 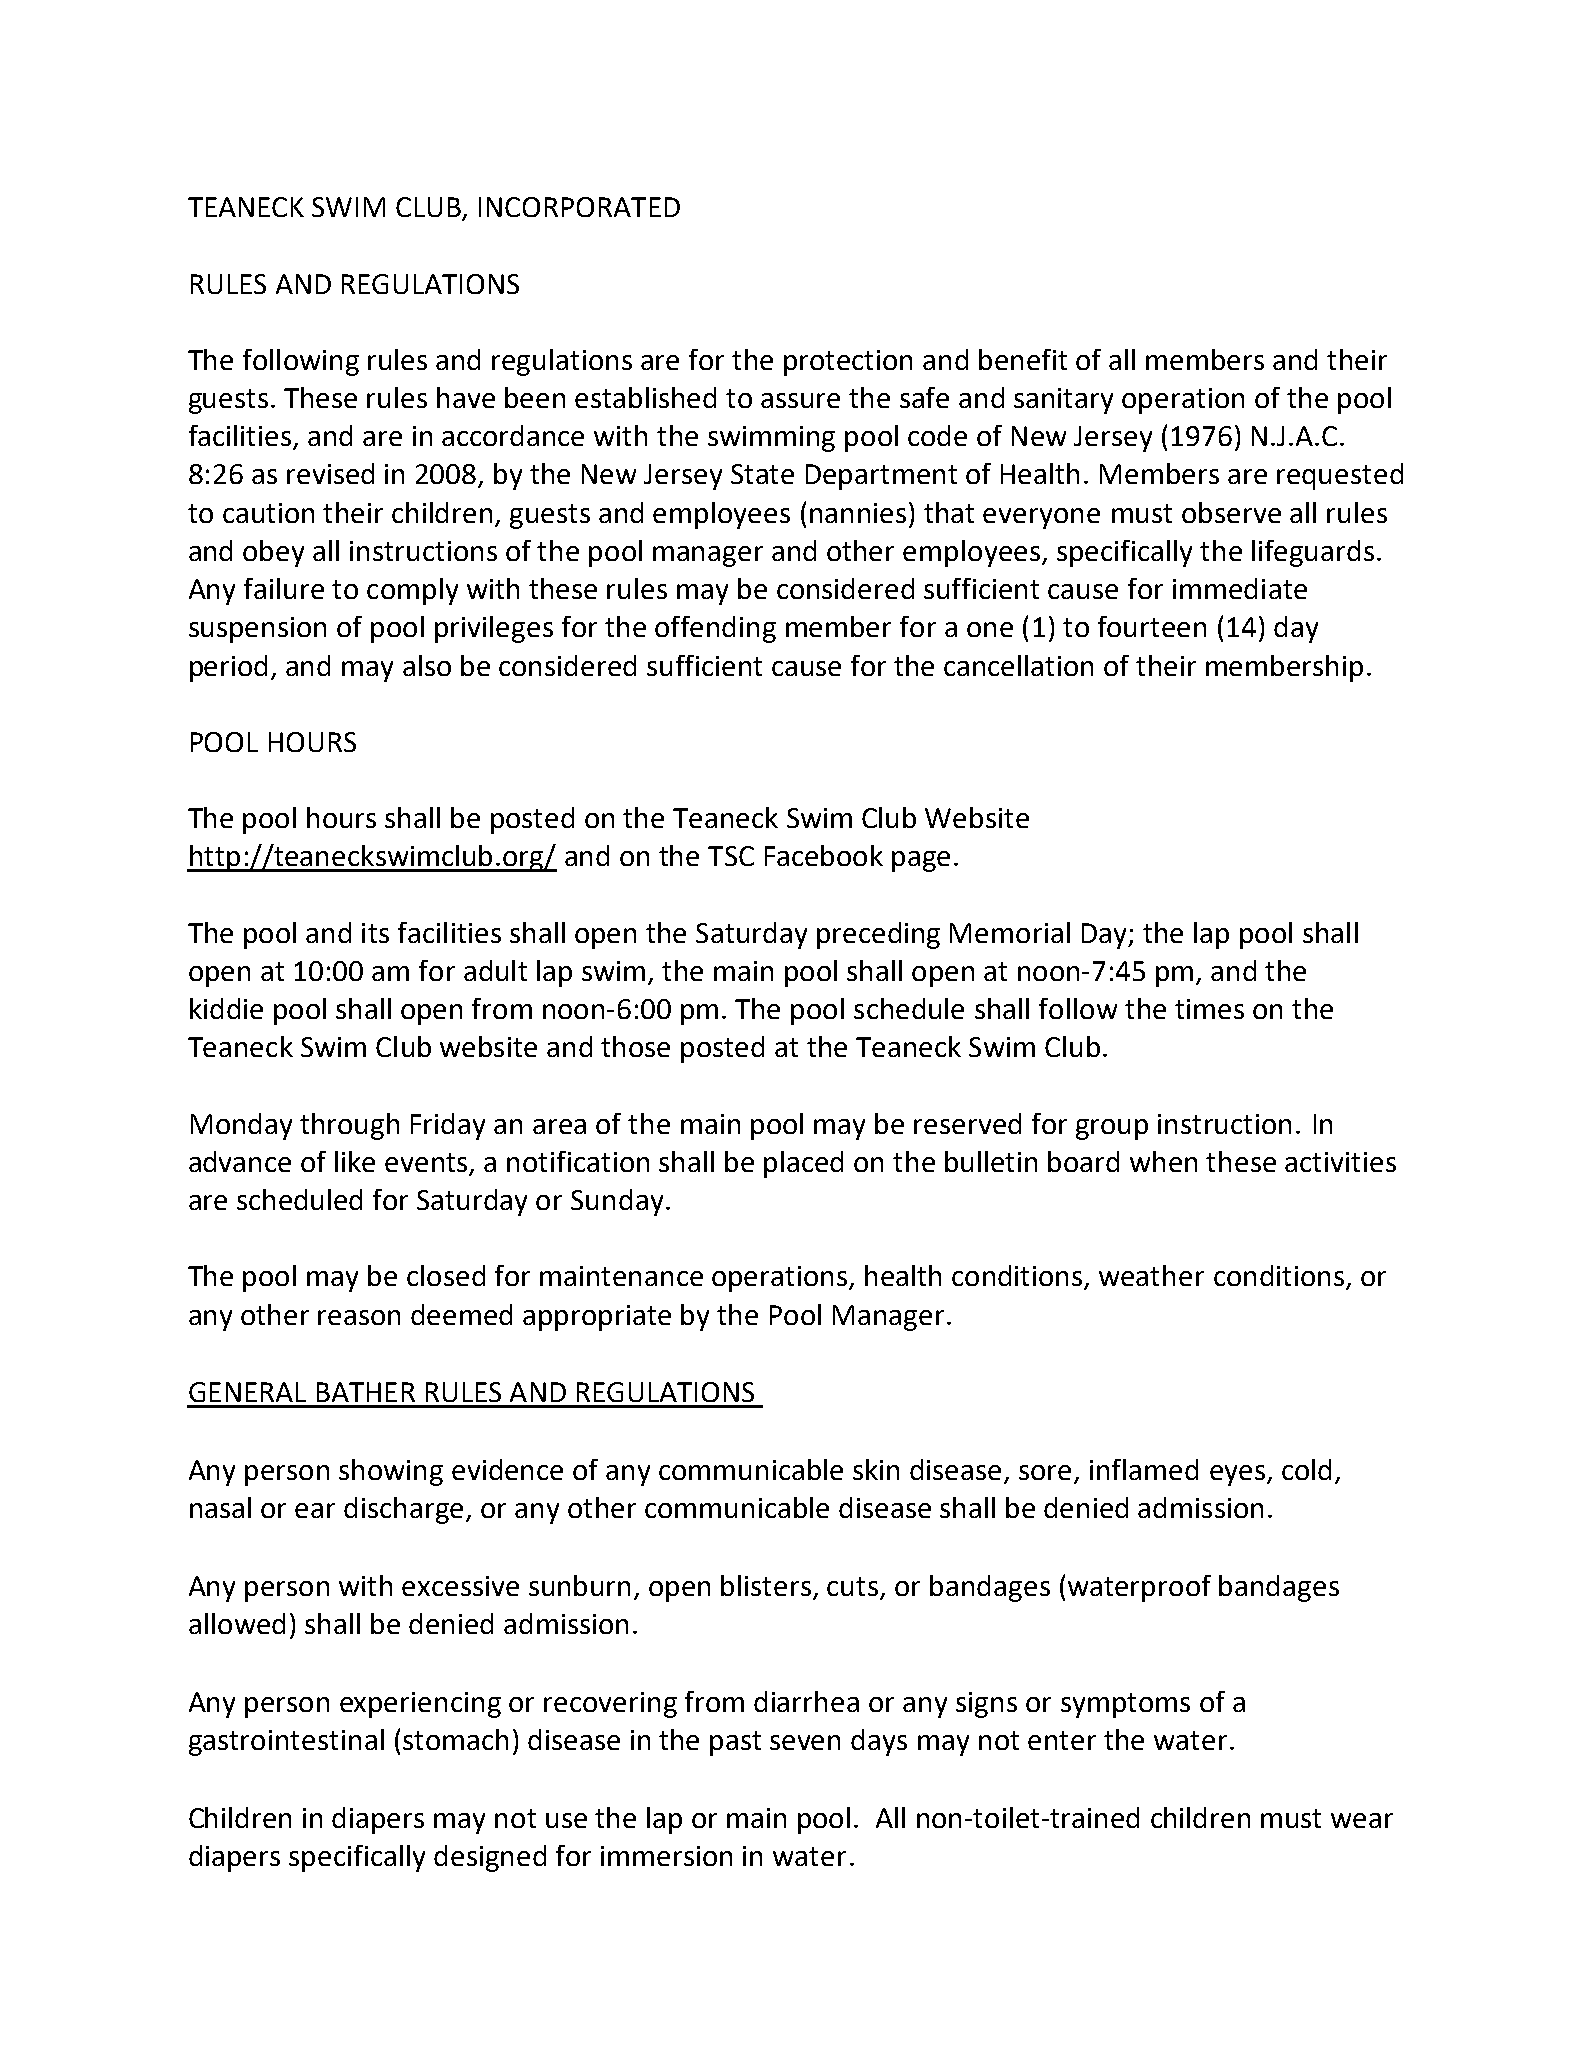 What do you see at coordinates (359, 1317) in the image?
I see `reason` at bounding box center [359, 1317].
